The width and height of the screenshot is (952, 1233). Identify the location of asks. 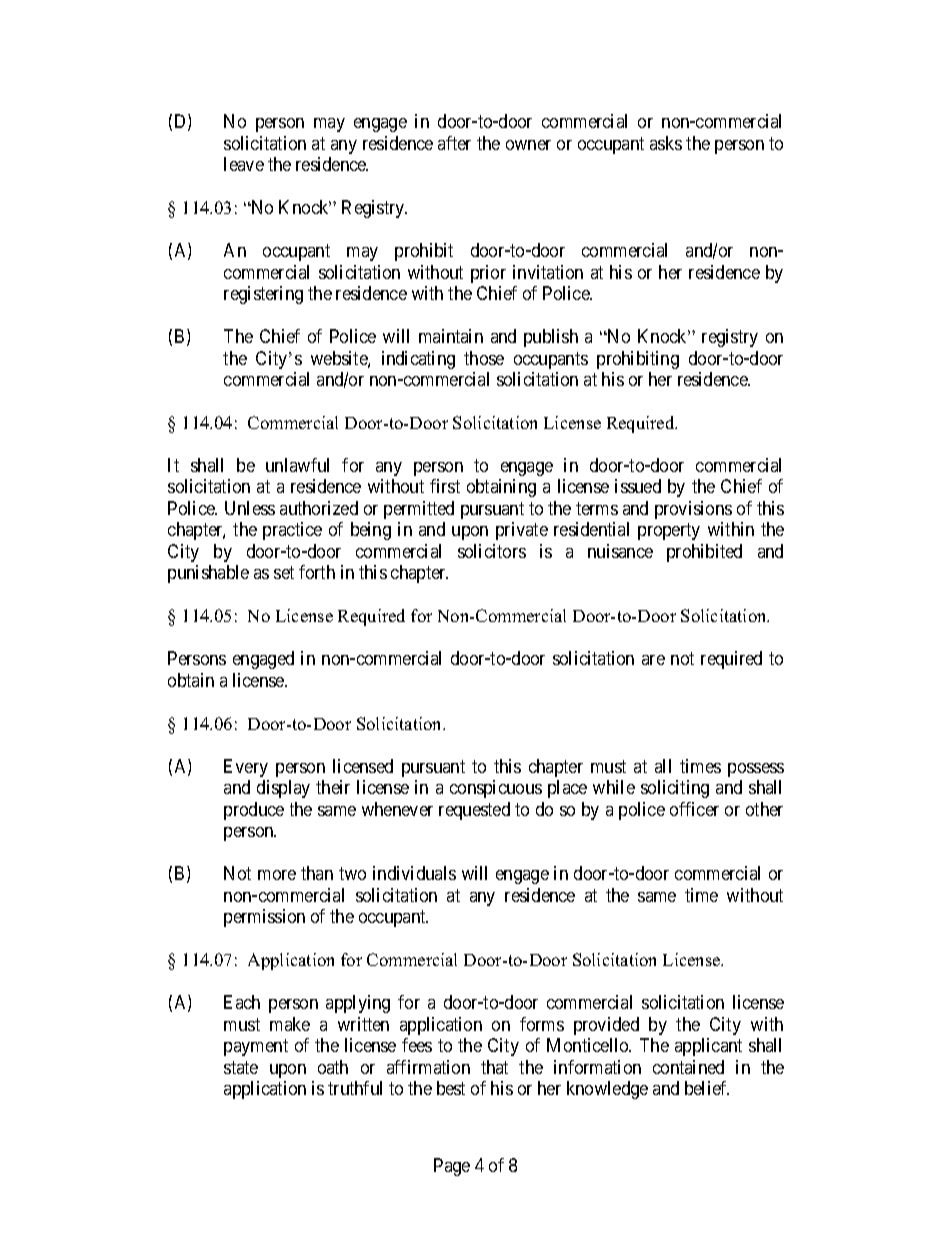
(666, 143).
